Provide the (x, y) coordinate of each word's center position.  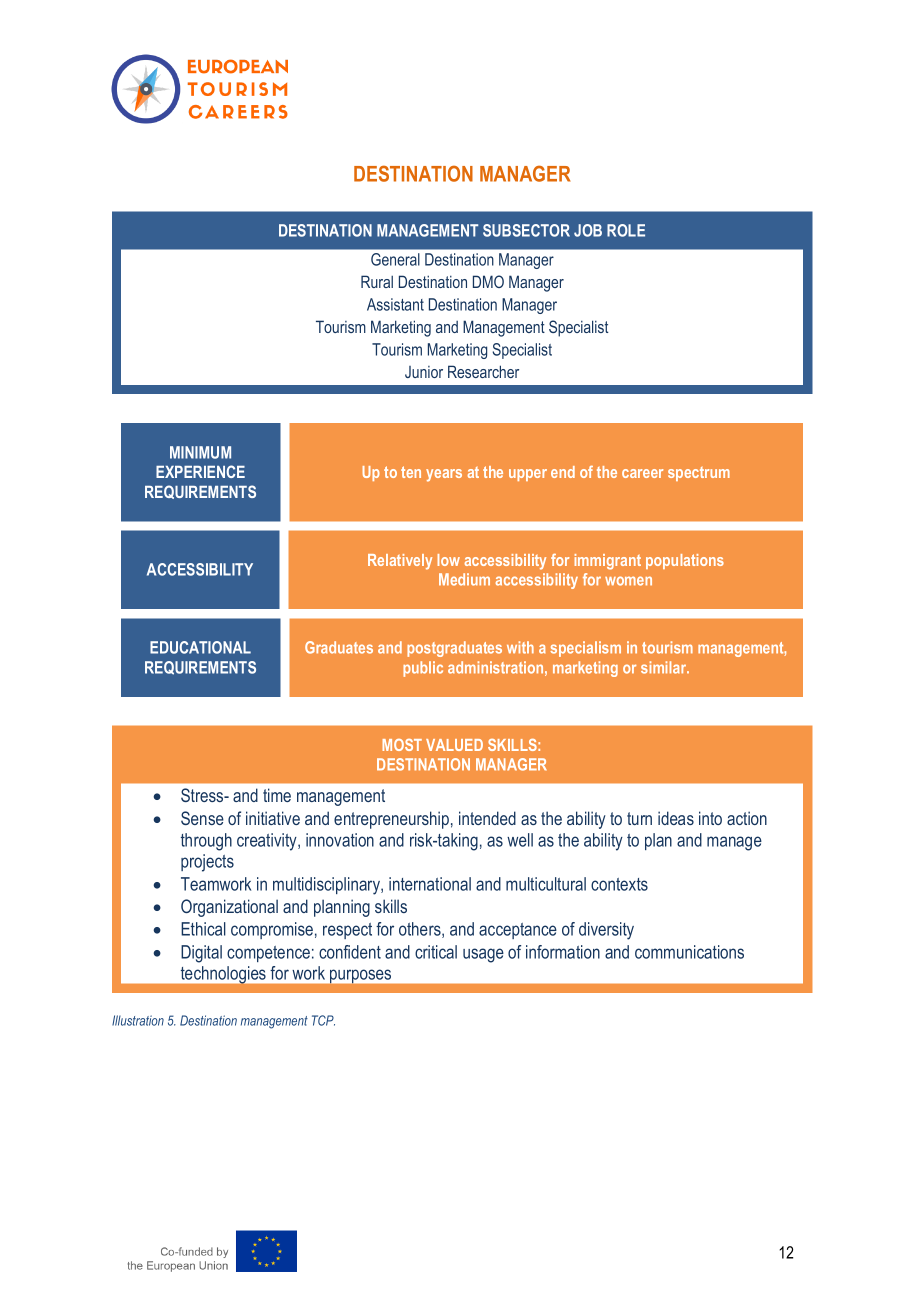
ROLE (626, 230)
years (444, 475)
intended (487, 818)
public (423, 669)
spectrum (699, 474)
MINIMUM (200, 452)
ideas (676, 818)
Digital (201, 954)
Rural (377, 281)
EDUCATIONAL (200, 647)
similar (665, 667)
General (395, 259)
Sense (202, 818)
